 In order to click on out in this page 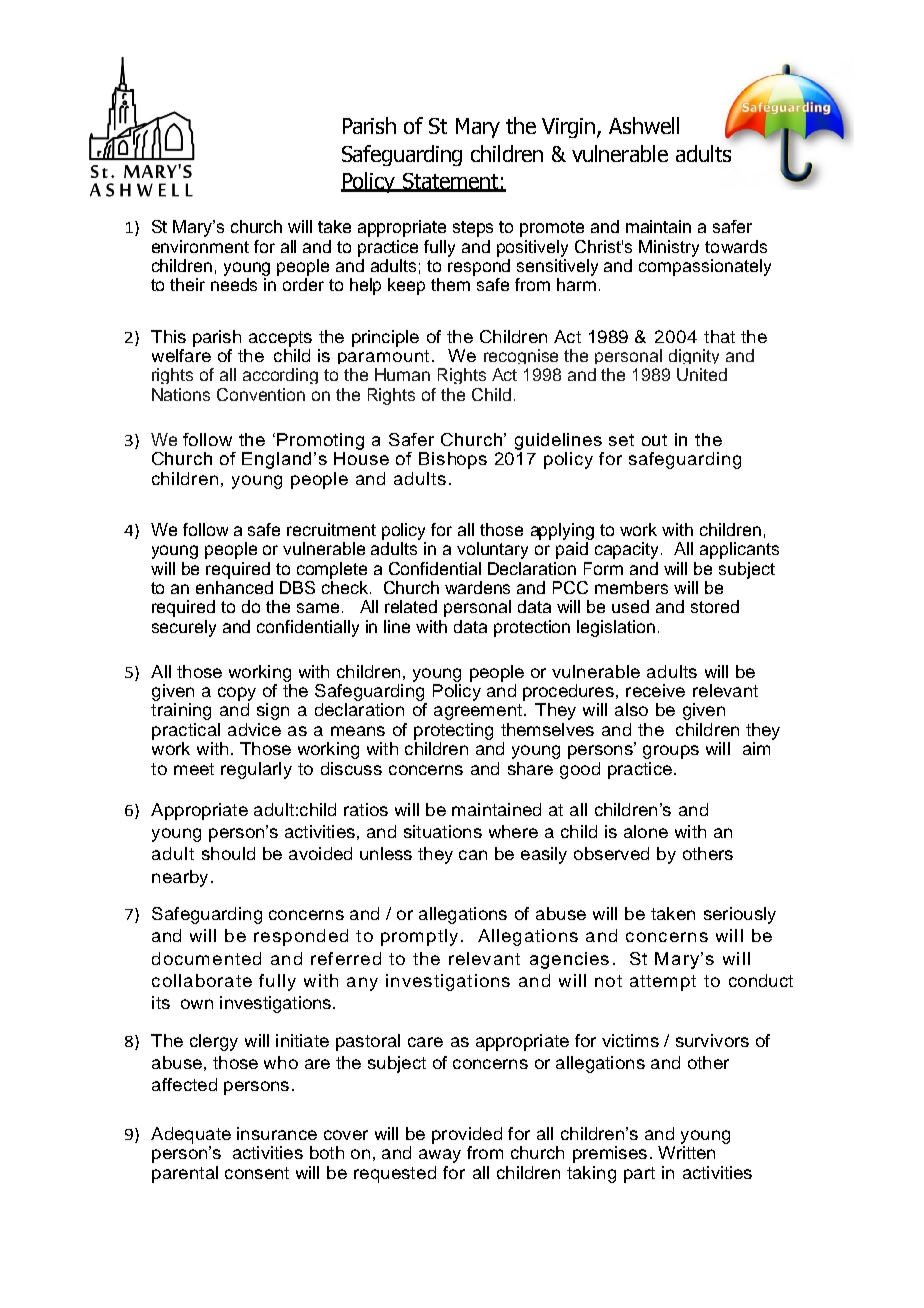, I will do `click(654, 440)`.
